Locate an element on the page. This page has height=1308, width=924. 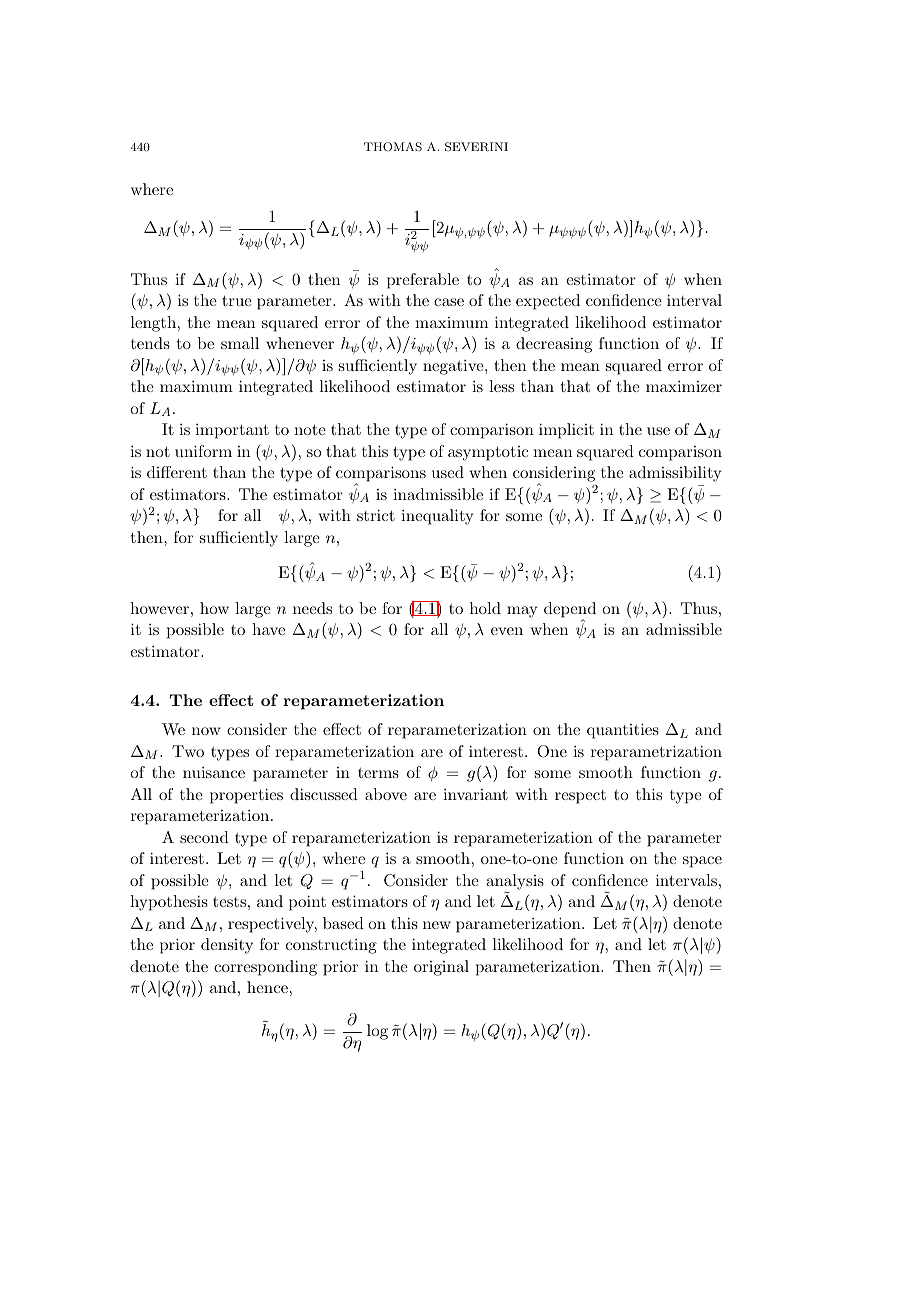
have is located at coordinates (268, 629).
